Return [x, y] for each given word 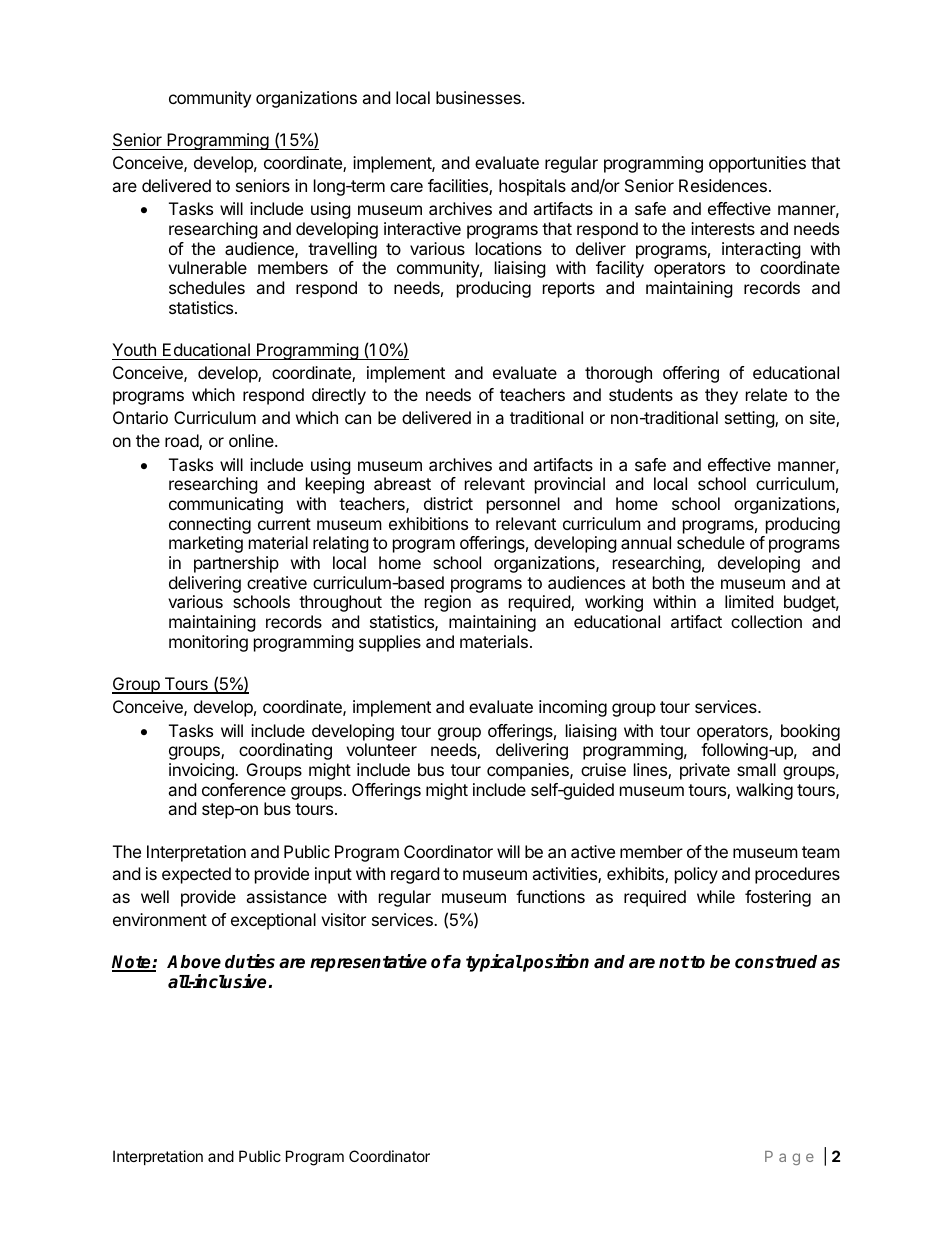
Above [194, 962]
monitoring [208, 643]
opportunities [757, 164]
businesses [479, 97]
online [252, 440]
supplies [390, 643]
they [721, 396]
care [406, 187]
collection [766, 621]
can [358, 419]
